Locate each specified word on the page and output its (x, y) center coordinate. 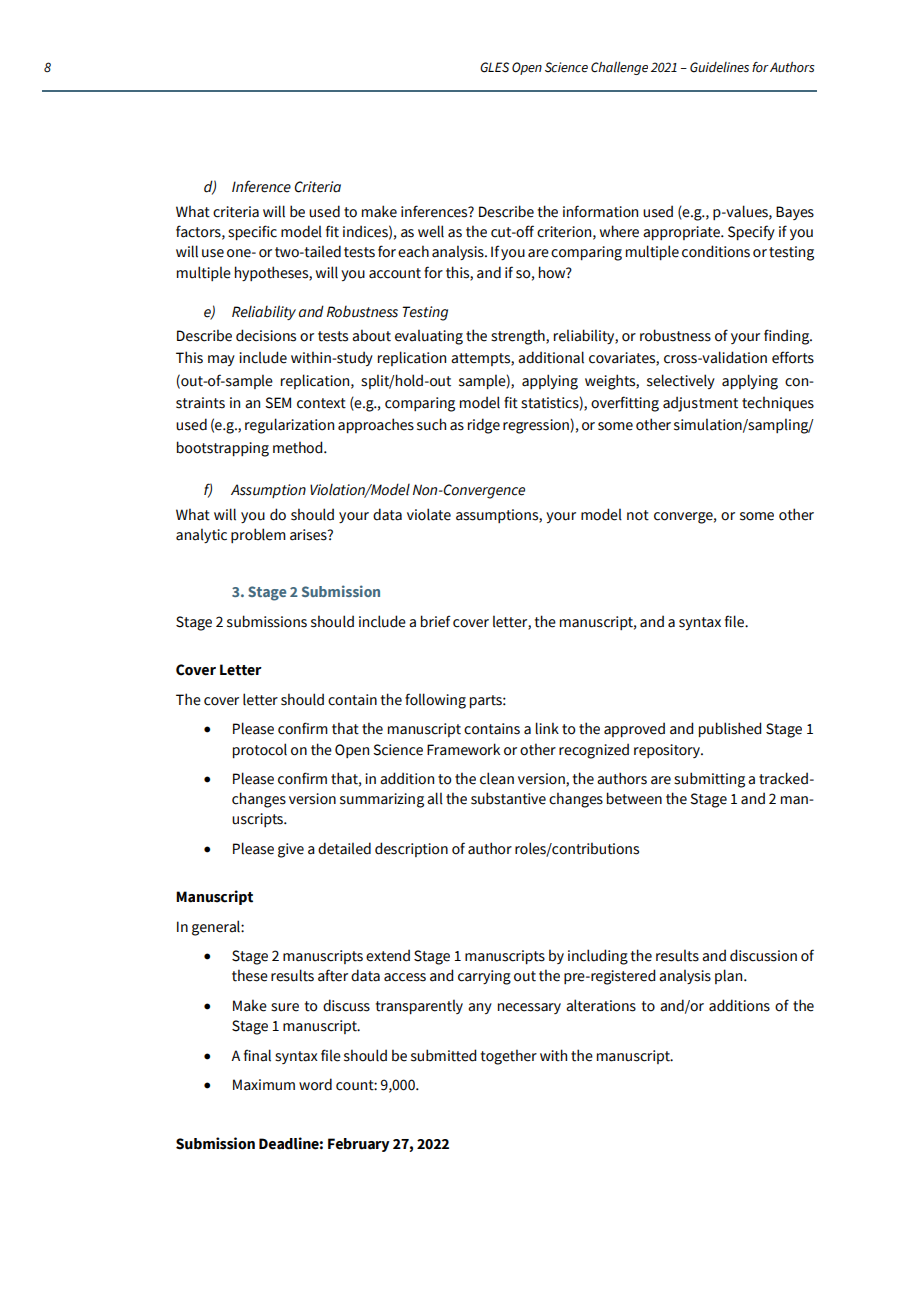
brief (436, 621)
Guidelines (719, 67)
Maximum (264, 1085)
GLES (494, 67)
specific (252, 232)
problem (258, 535)
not (638, 515)
